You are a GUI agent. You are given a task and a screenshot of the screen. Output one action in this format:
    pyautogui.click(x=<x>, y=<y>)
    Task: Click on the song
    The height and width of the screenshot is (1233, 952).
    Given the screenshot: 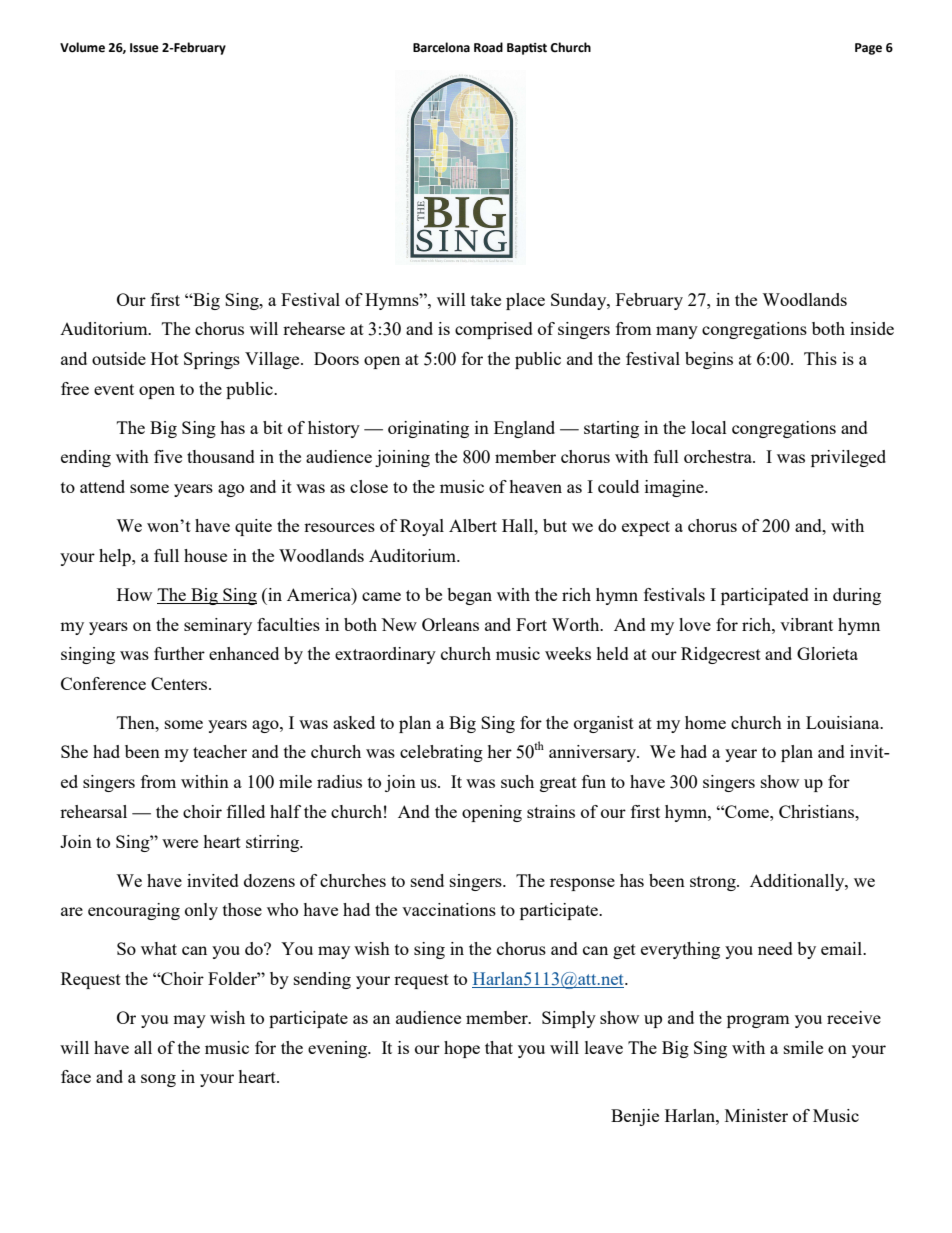 What is the action you would take?
    pyautogui.click(x=158, y=1080)
